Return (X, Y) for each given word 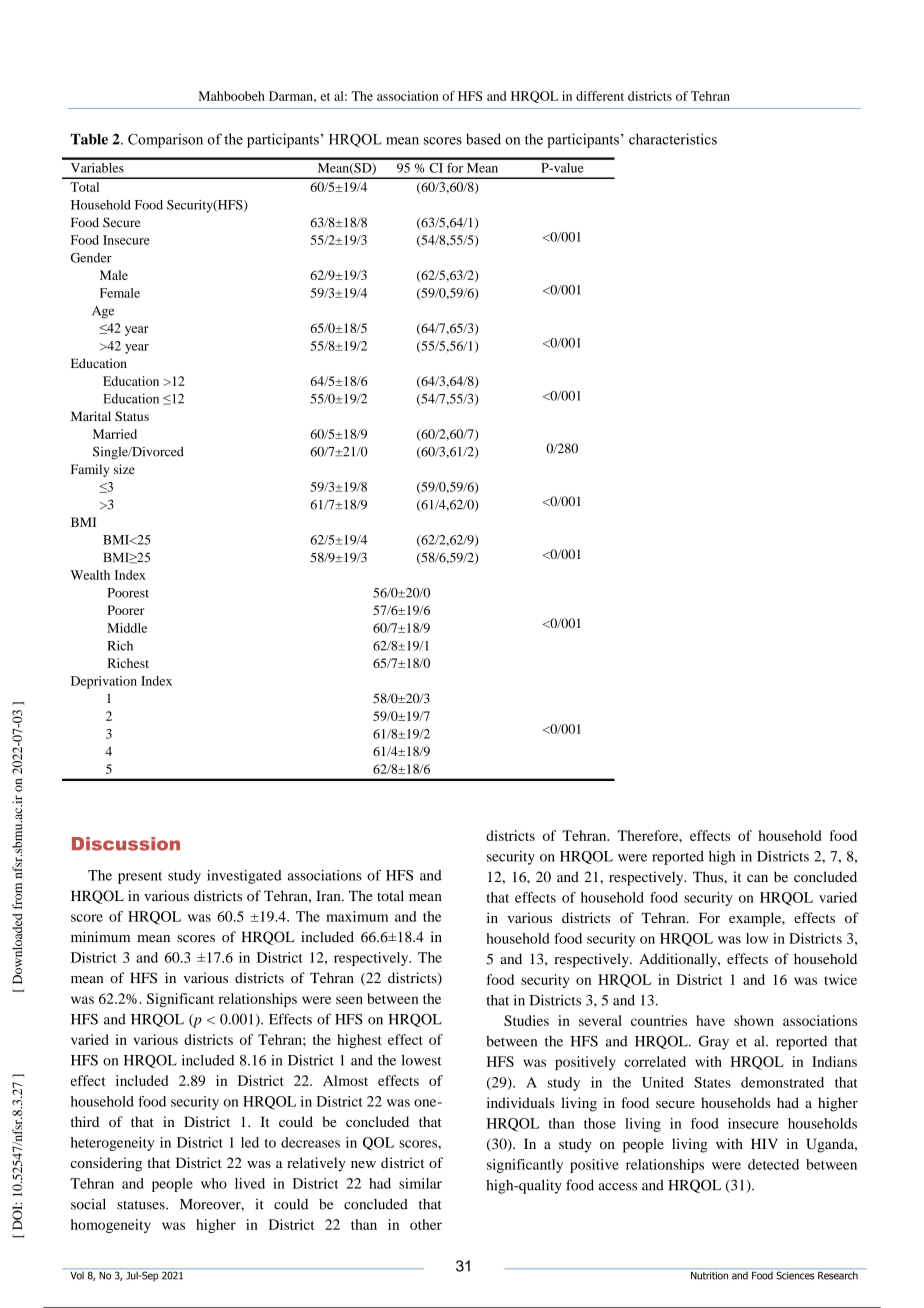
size (124, 469)
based (483, 139)
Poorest (128, 593)
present (140, 878)
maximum (357, 916)
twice (840, 979)
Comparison (165, 140)
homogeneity (111, 1226)
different (600, 96)
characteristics (673, 139)
